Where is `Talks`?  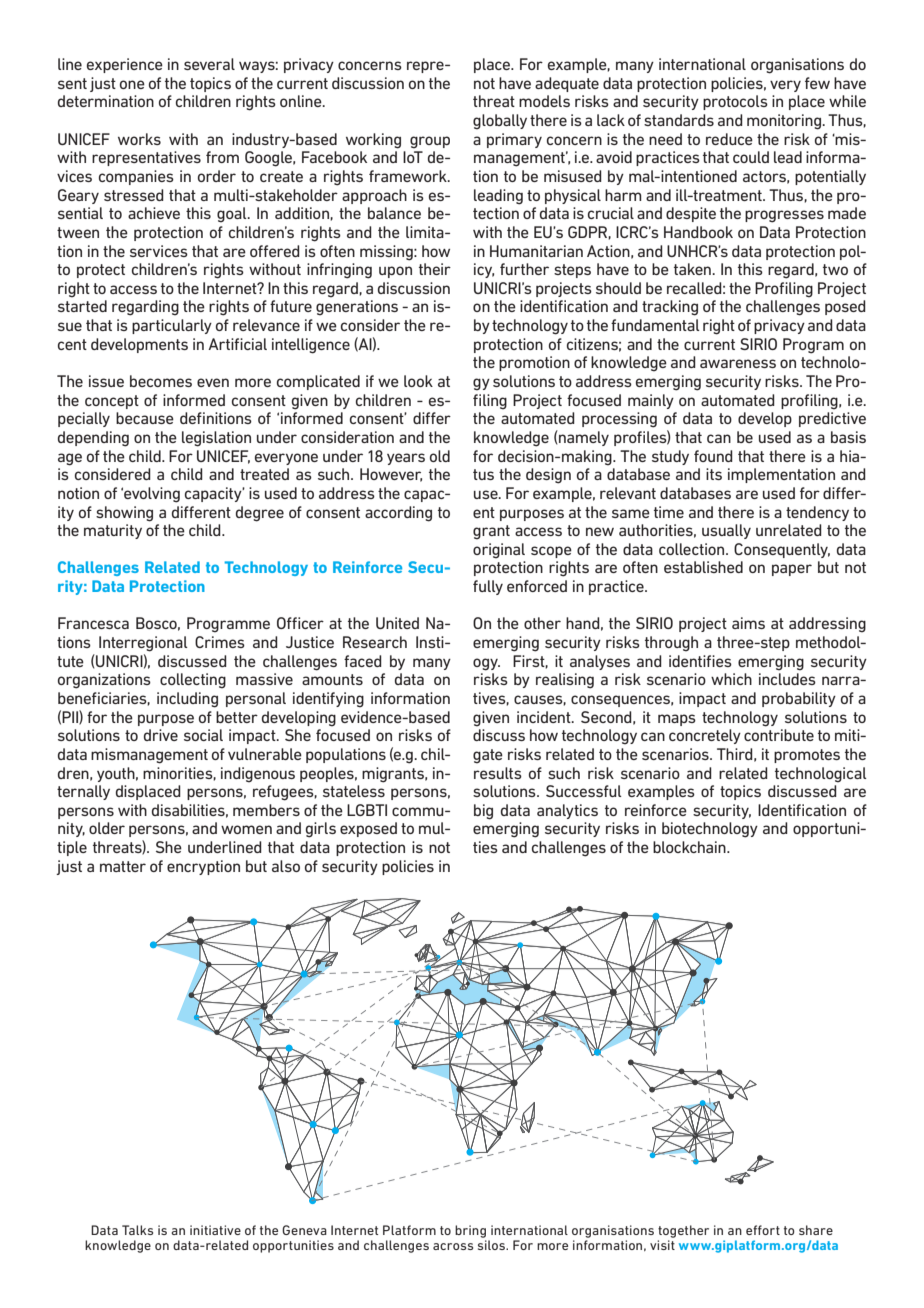
Talks is located at coordinates (137, 1230).
